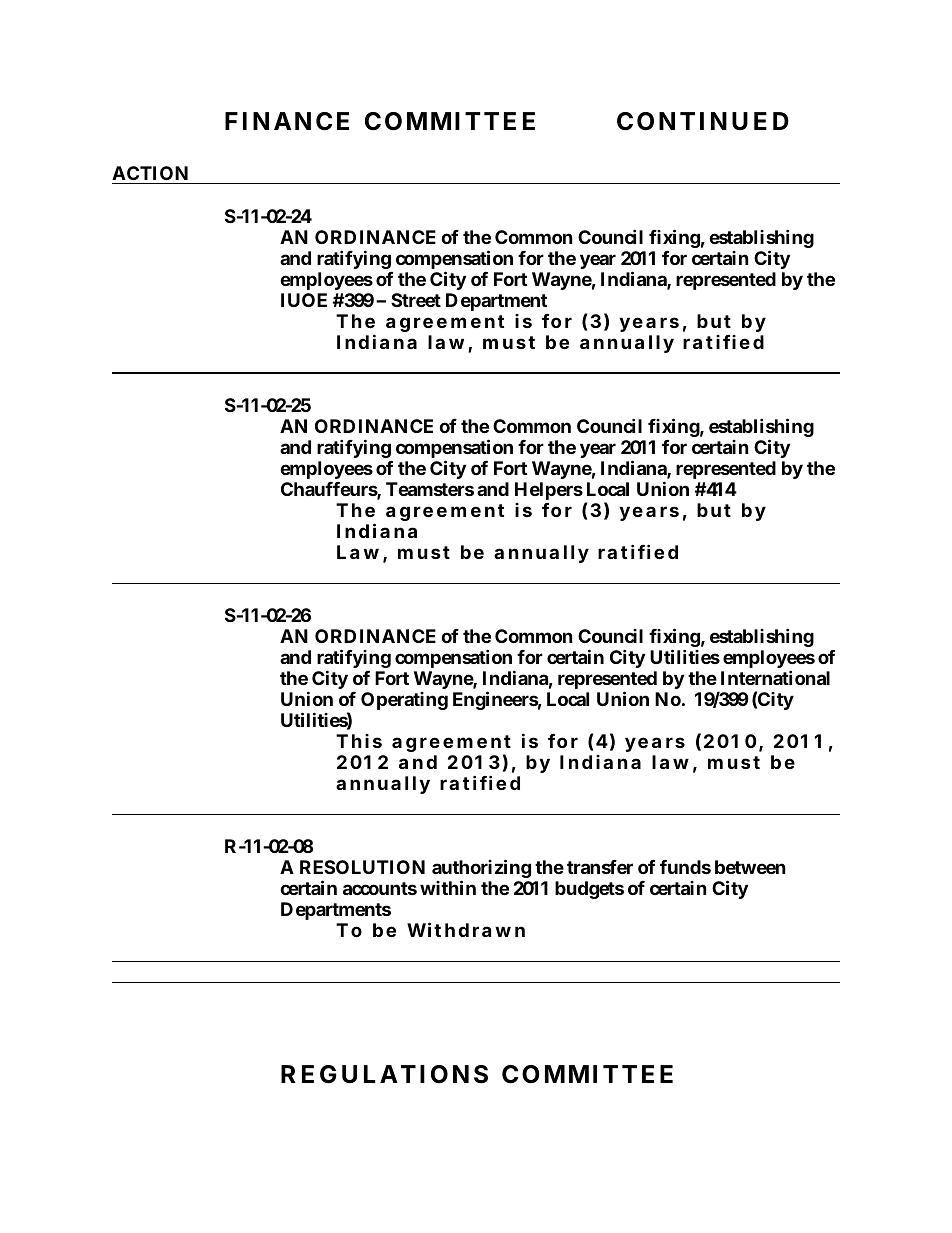 The height and width of the image is (1233, 952). I want to click on FINANCE, so click(287, 121).
